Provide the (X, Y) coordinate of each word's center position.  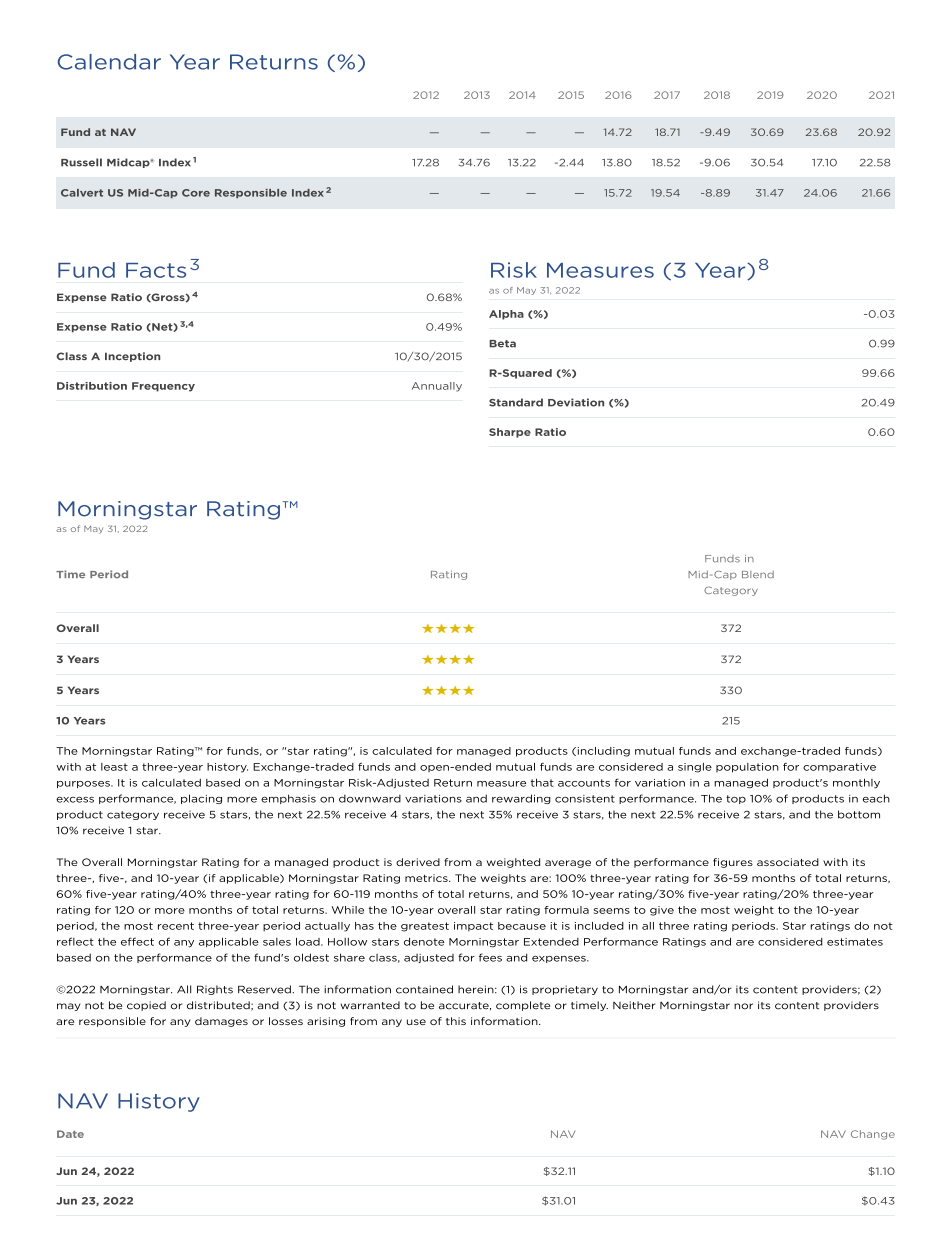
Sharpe (510, 433)
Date (70, 1134)
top (736, 799)
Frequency (163, 387)
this (456, 1021)
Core (196, 193)
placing (201, 799)
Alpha (506, 315)
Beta (502, 344)
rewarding (521, 799)
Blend (758, 574)
